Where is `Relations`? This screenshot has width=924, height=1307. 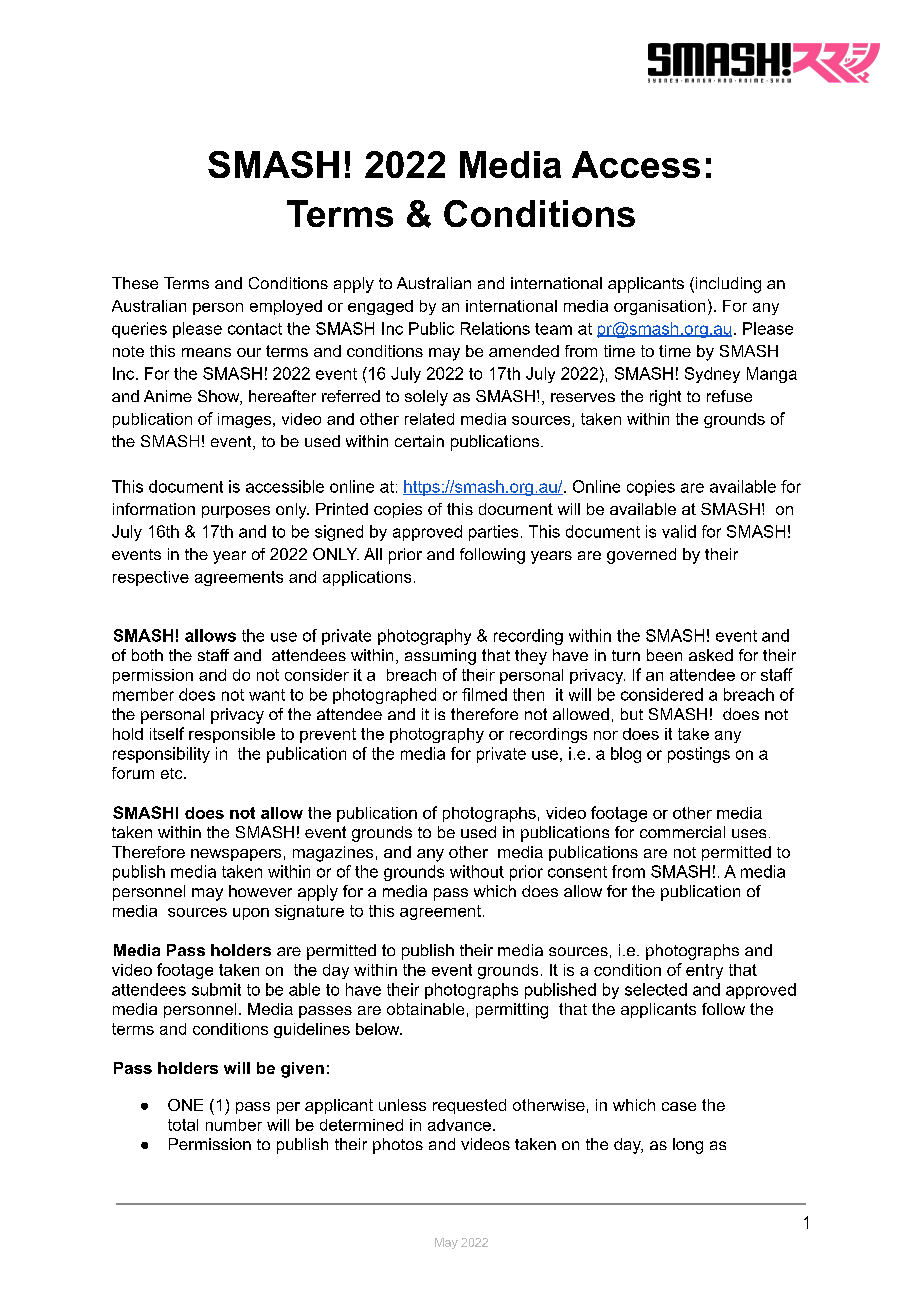
Relations is located at coordinates (495, 328).
